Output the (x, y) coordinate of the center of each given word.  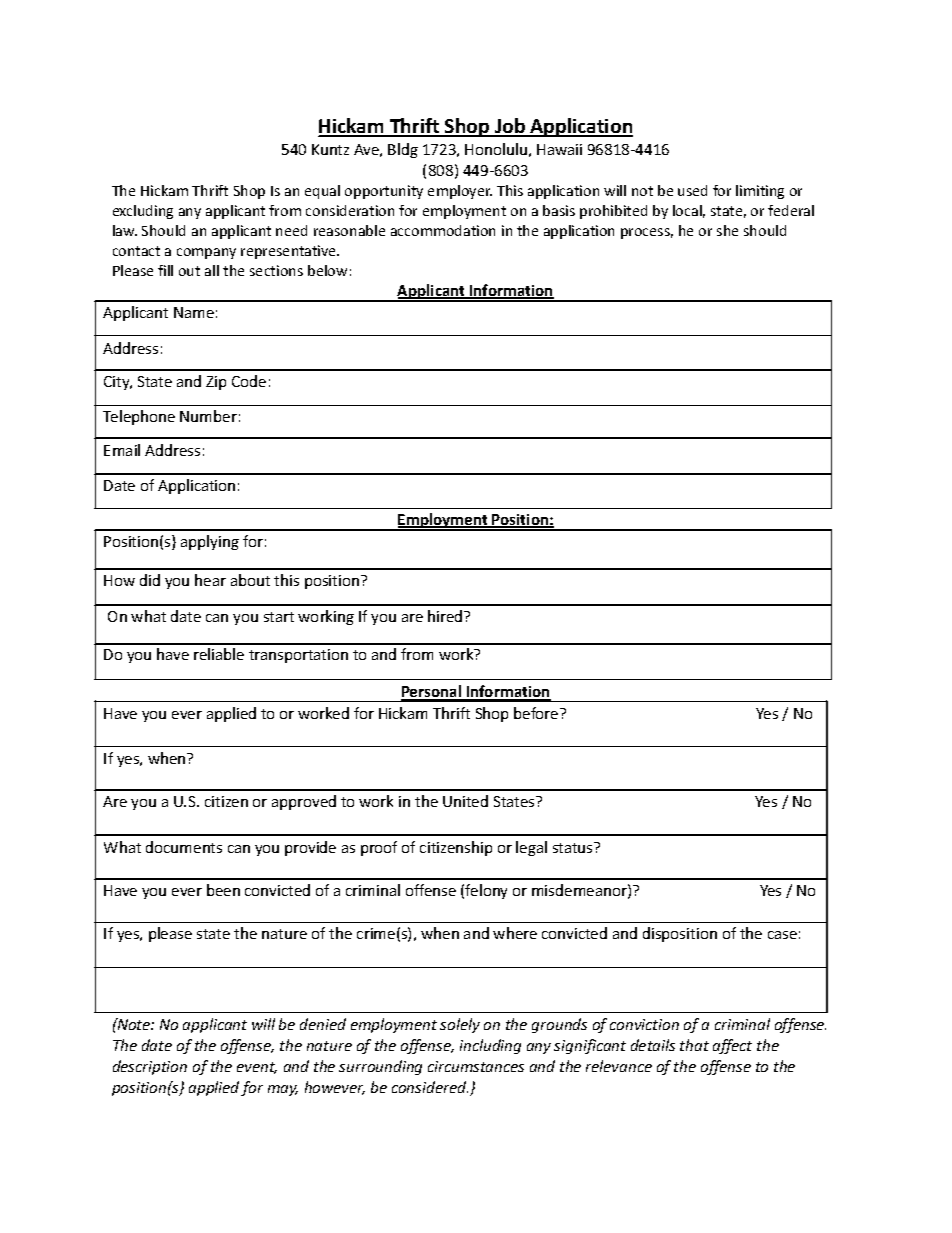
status (574, 847)
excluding (143, 212)
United (465, 801)
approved (304, 802)
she (727, 230)
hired (446, 616)
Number (208, 416)
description (150, 1067)
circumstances (476, 1066)
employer (460, 192)
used (692, 190)
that (694, 1045)
